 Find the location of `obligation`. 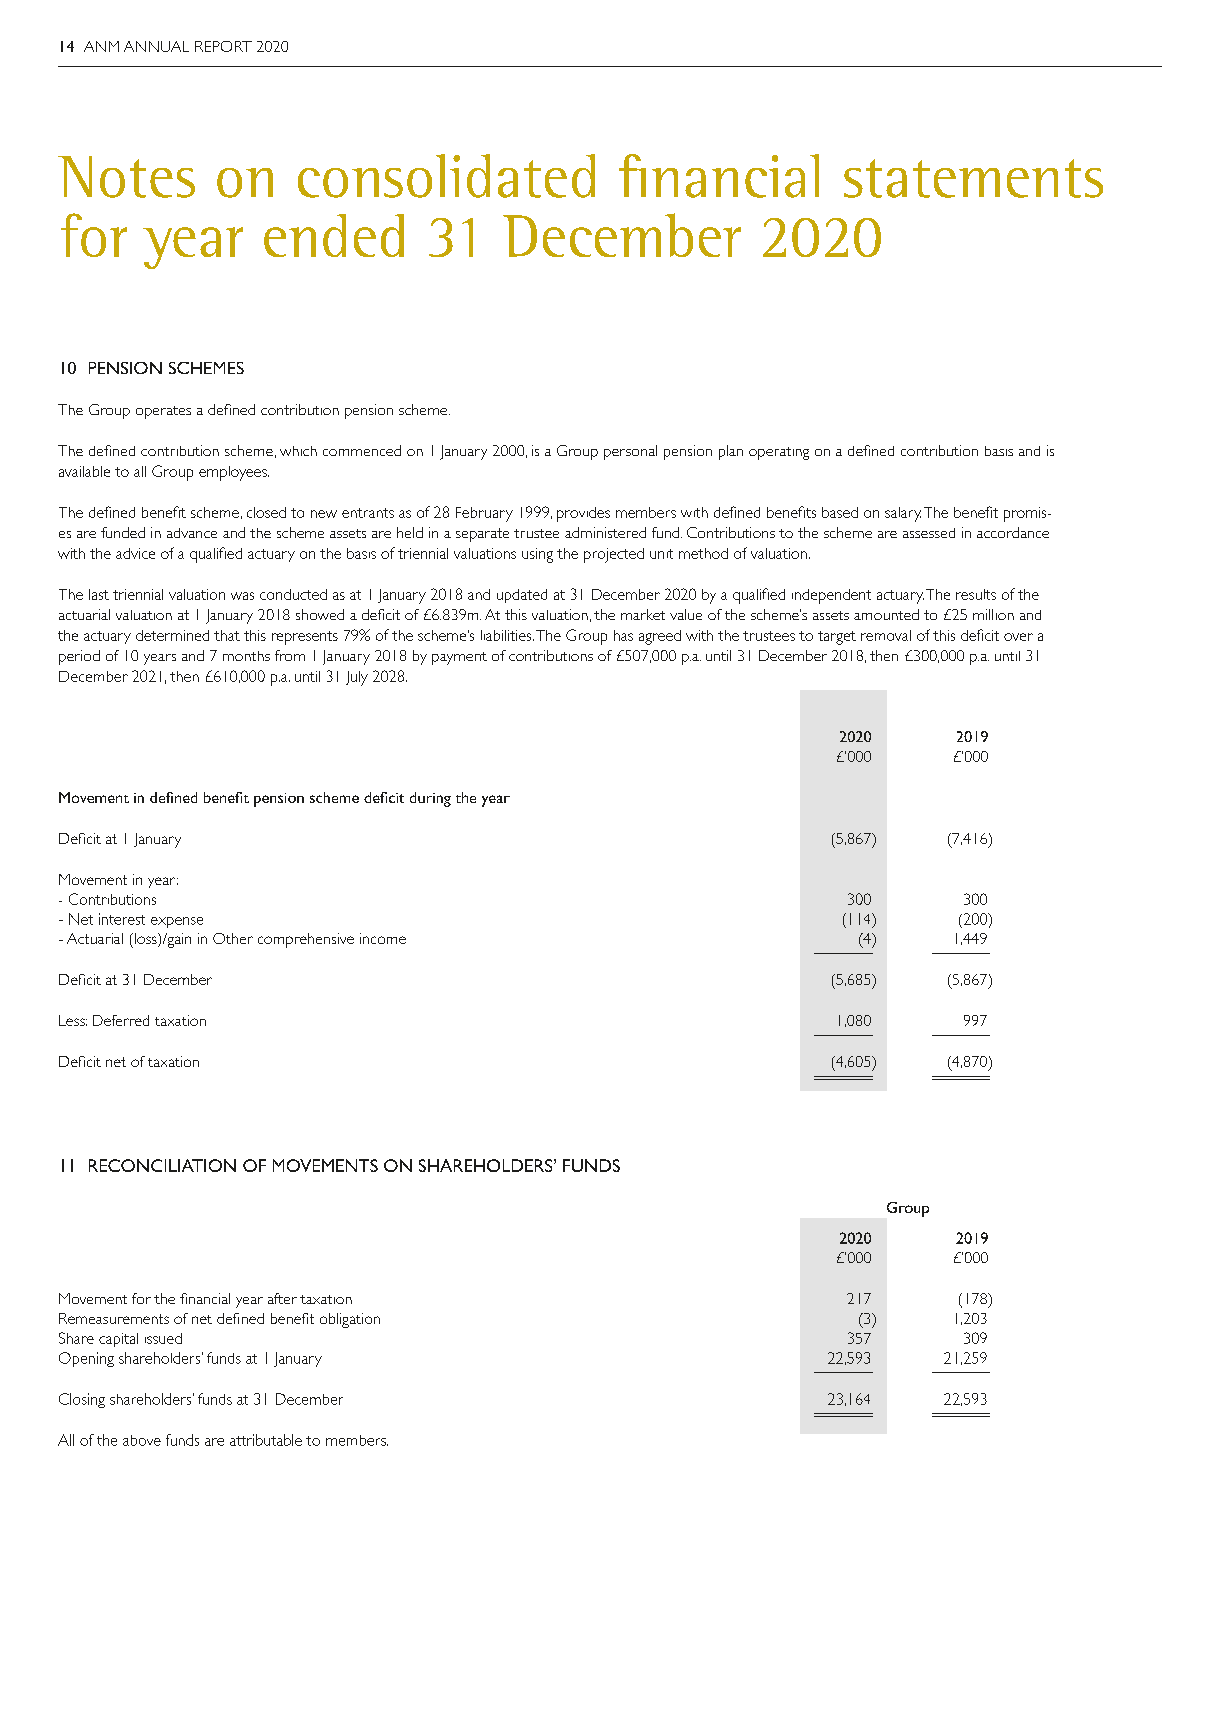

obligation is located at coordinates (350, 1320).
